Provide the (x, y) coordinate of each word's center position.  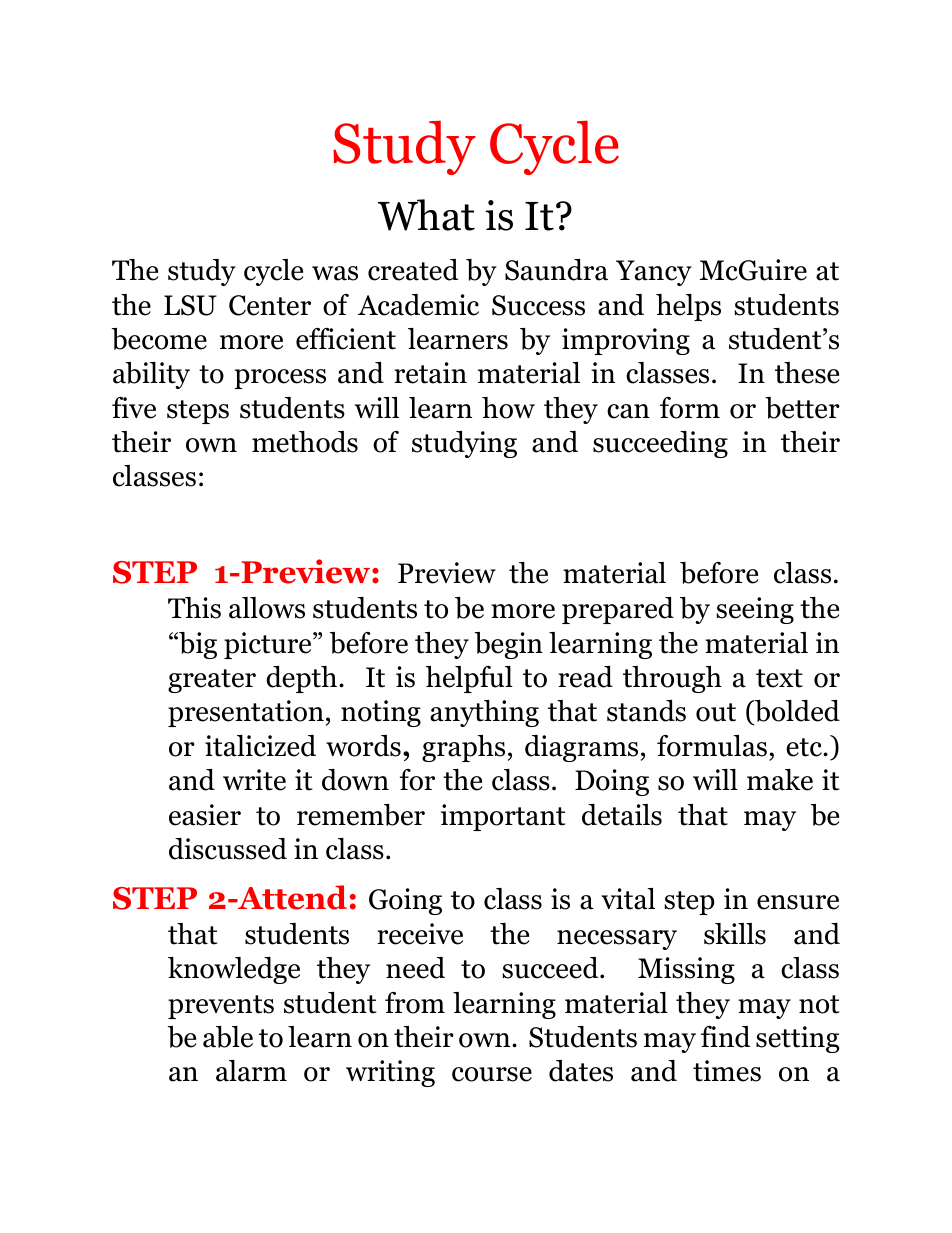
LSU (190, 305)
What (426, 215)
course (492, 1074)
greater (212, 681)
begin (509, 645)
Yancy (654, 273)
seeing (755, 610)
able (228, 1037)
